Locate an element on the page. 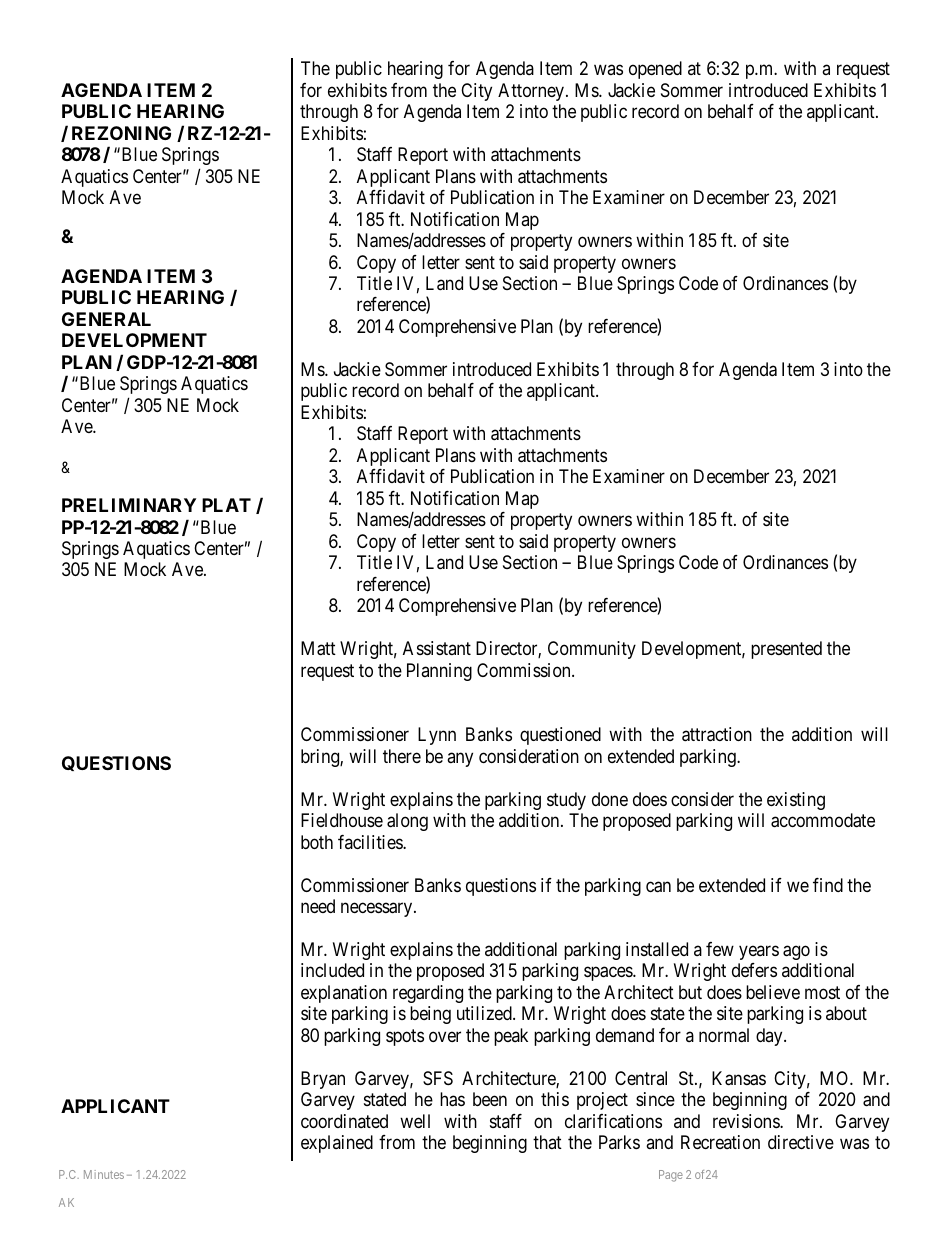 The width and height of the document is (952, 1233). opened is located at coordinates (655, 70).
